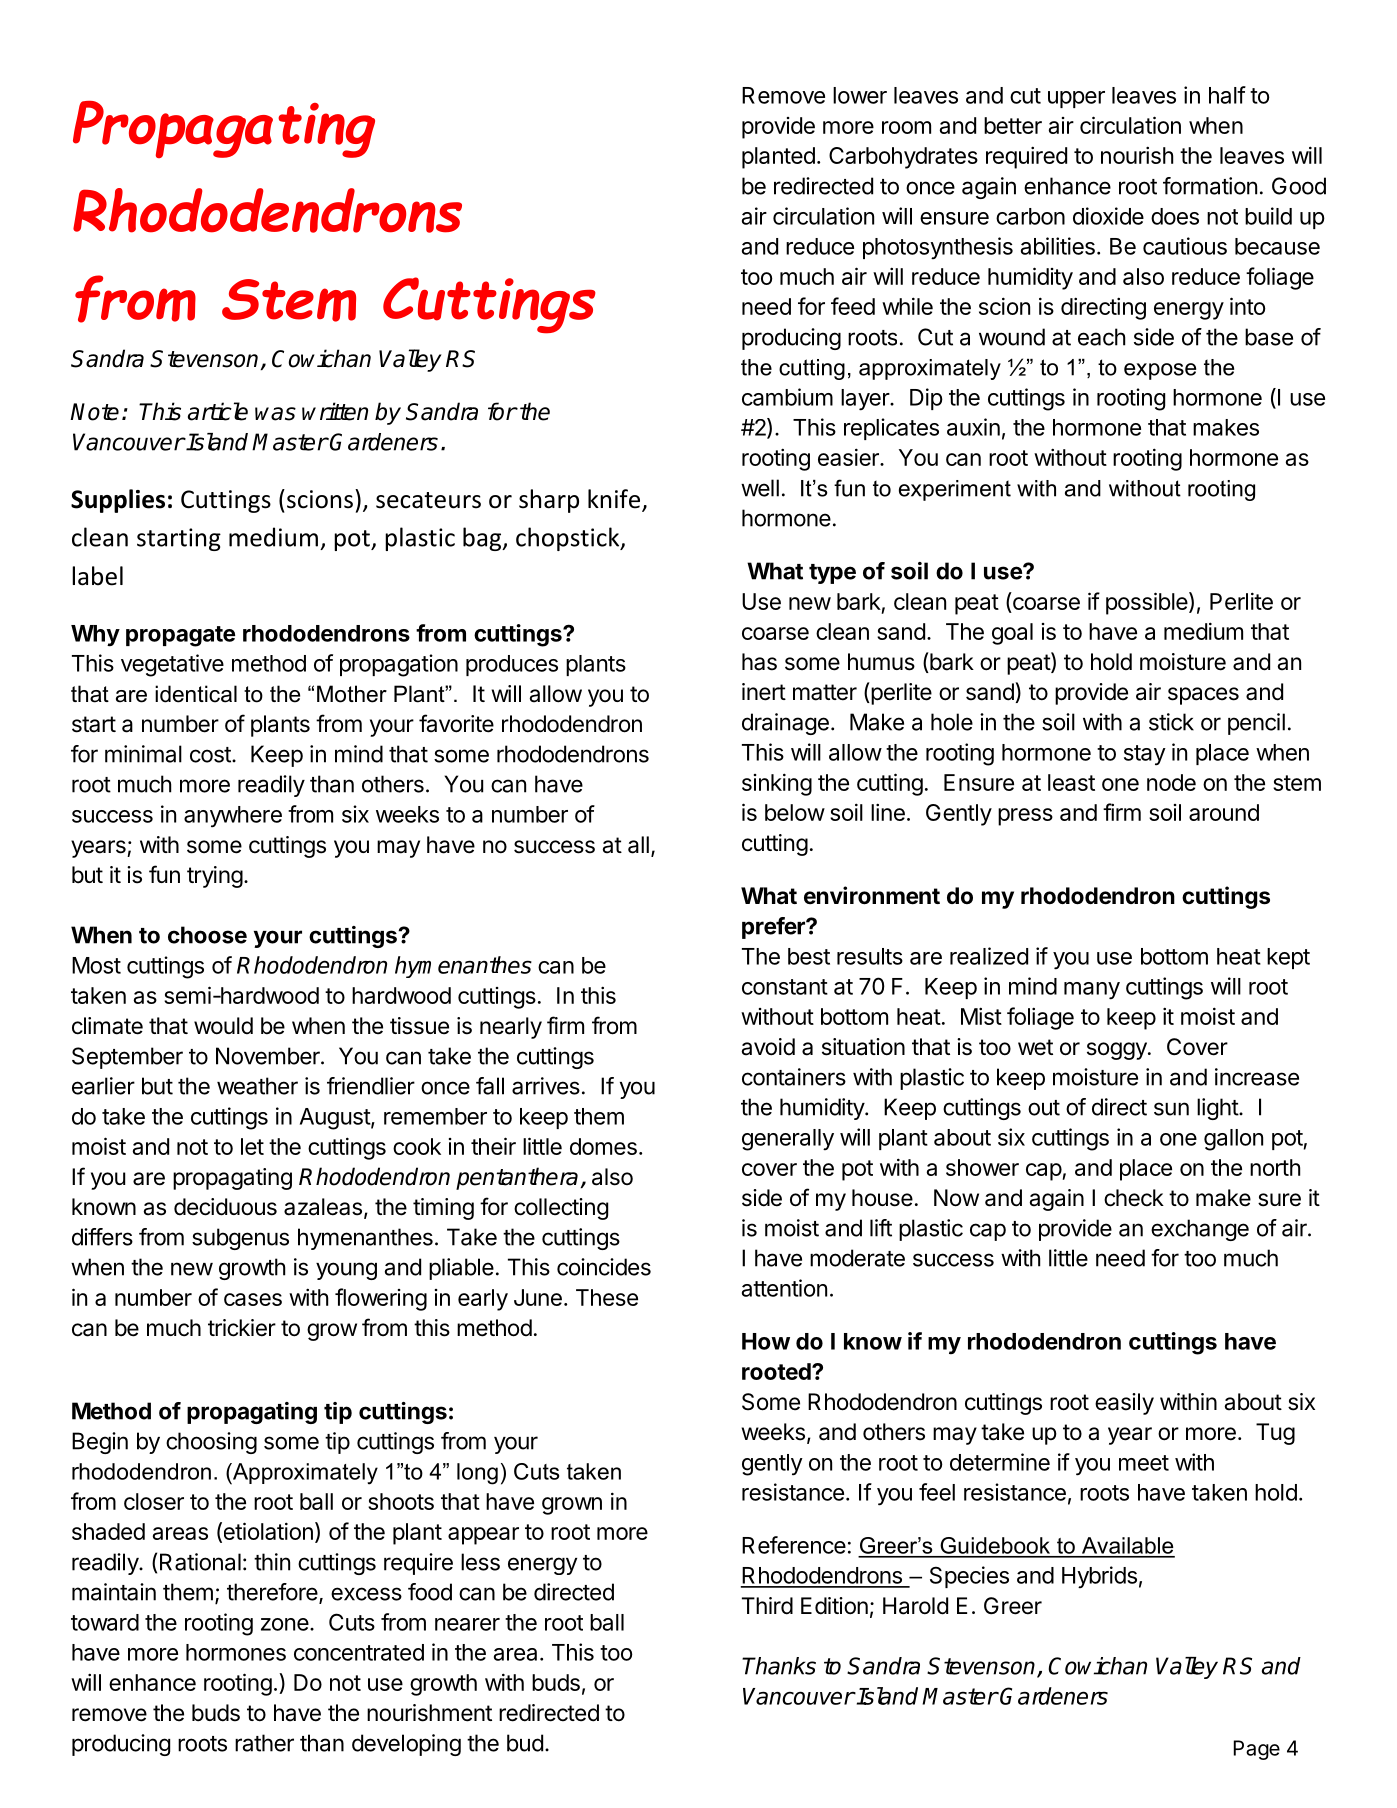 Image resolution: width=1397 pixels, height=1808 pixels. Describe the element at coordinates (218, 411) in the page. I see `article` at that location.
